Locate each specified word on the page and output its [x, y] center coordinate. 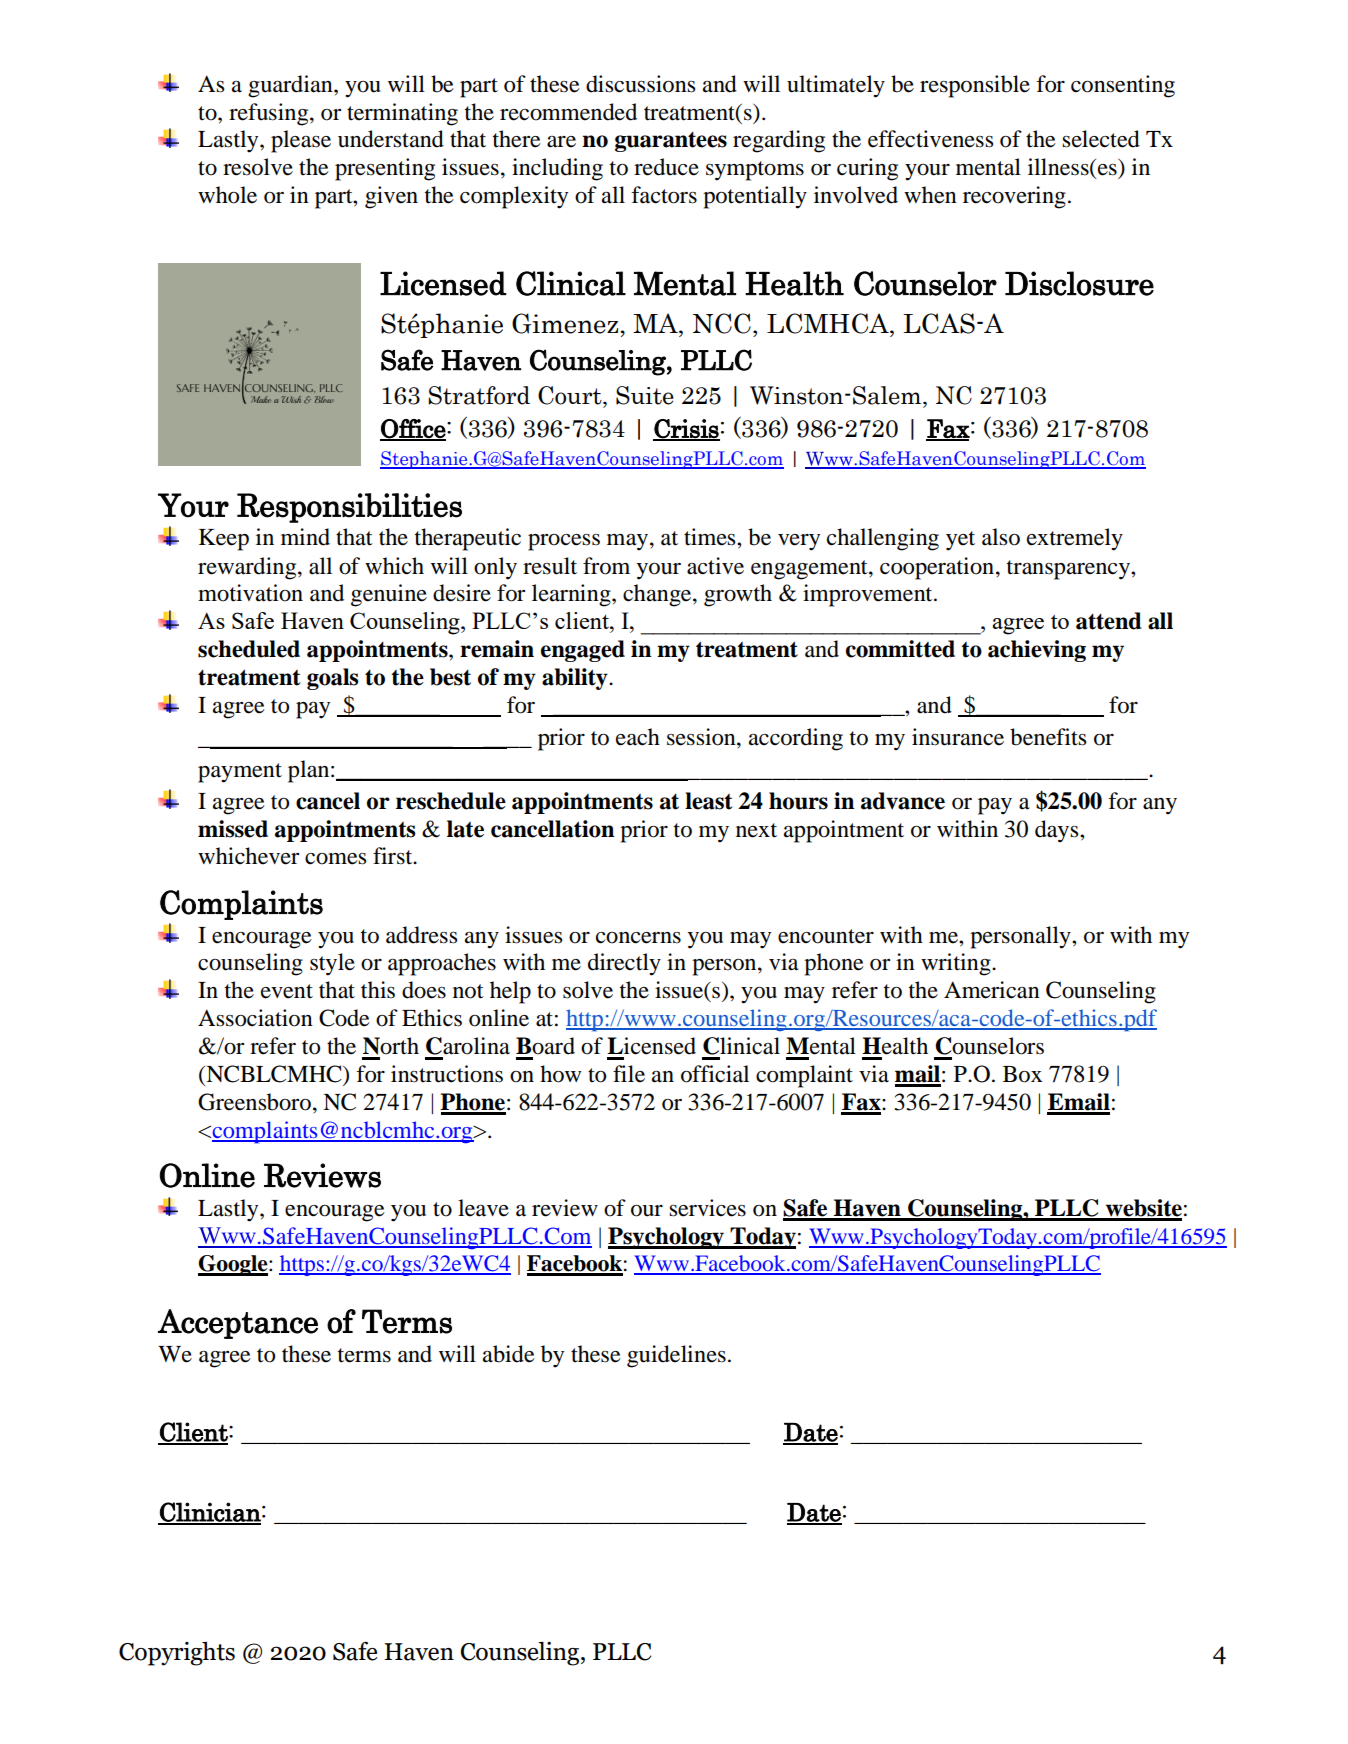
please [301, 141]
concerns [638, 938]
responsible [975, 86]
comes [335, 859]
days [1058, 831]
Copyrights [177, 1654]
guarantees [671, 142]
